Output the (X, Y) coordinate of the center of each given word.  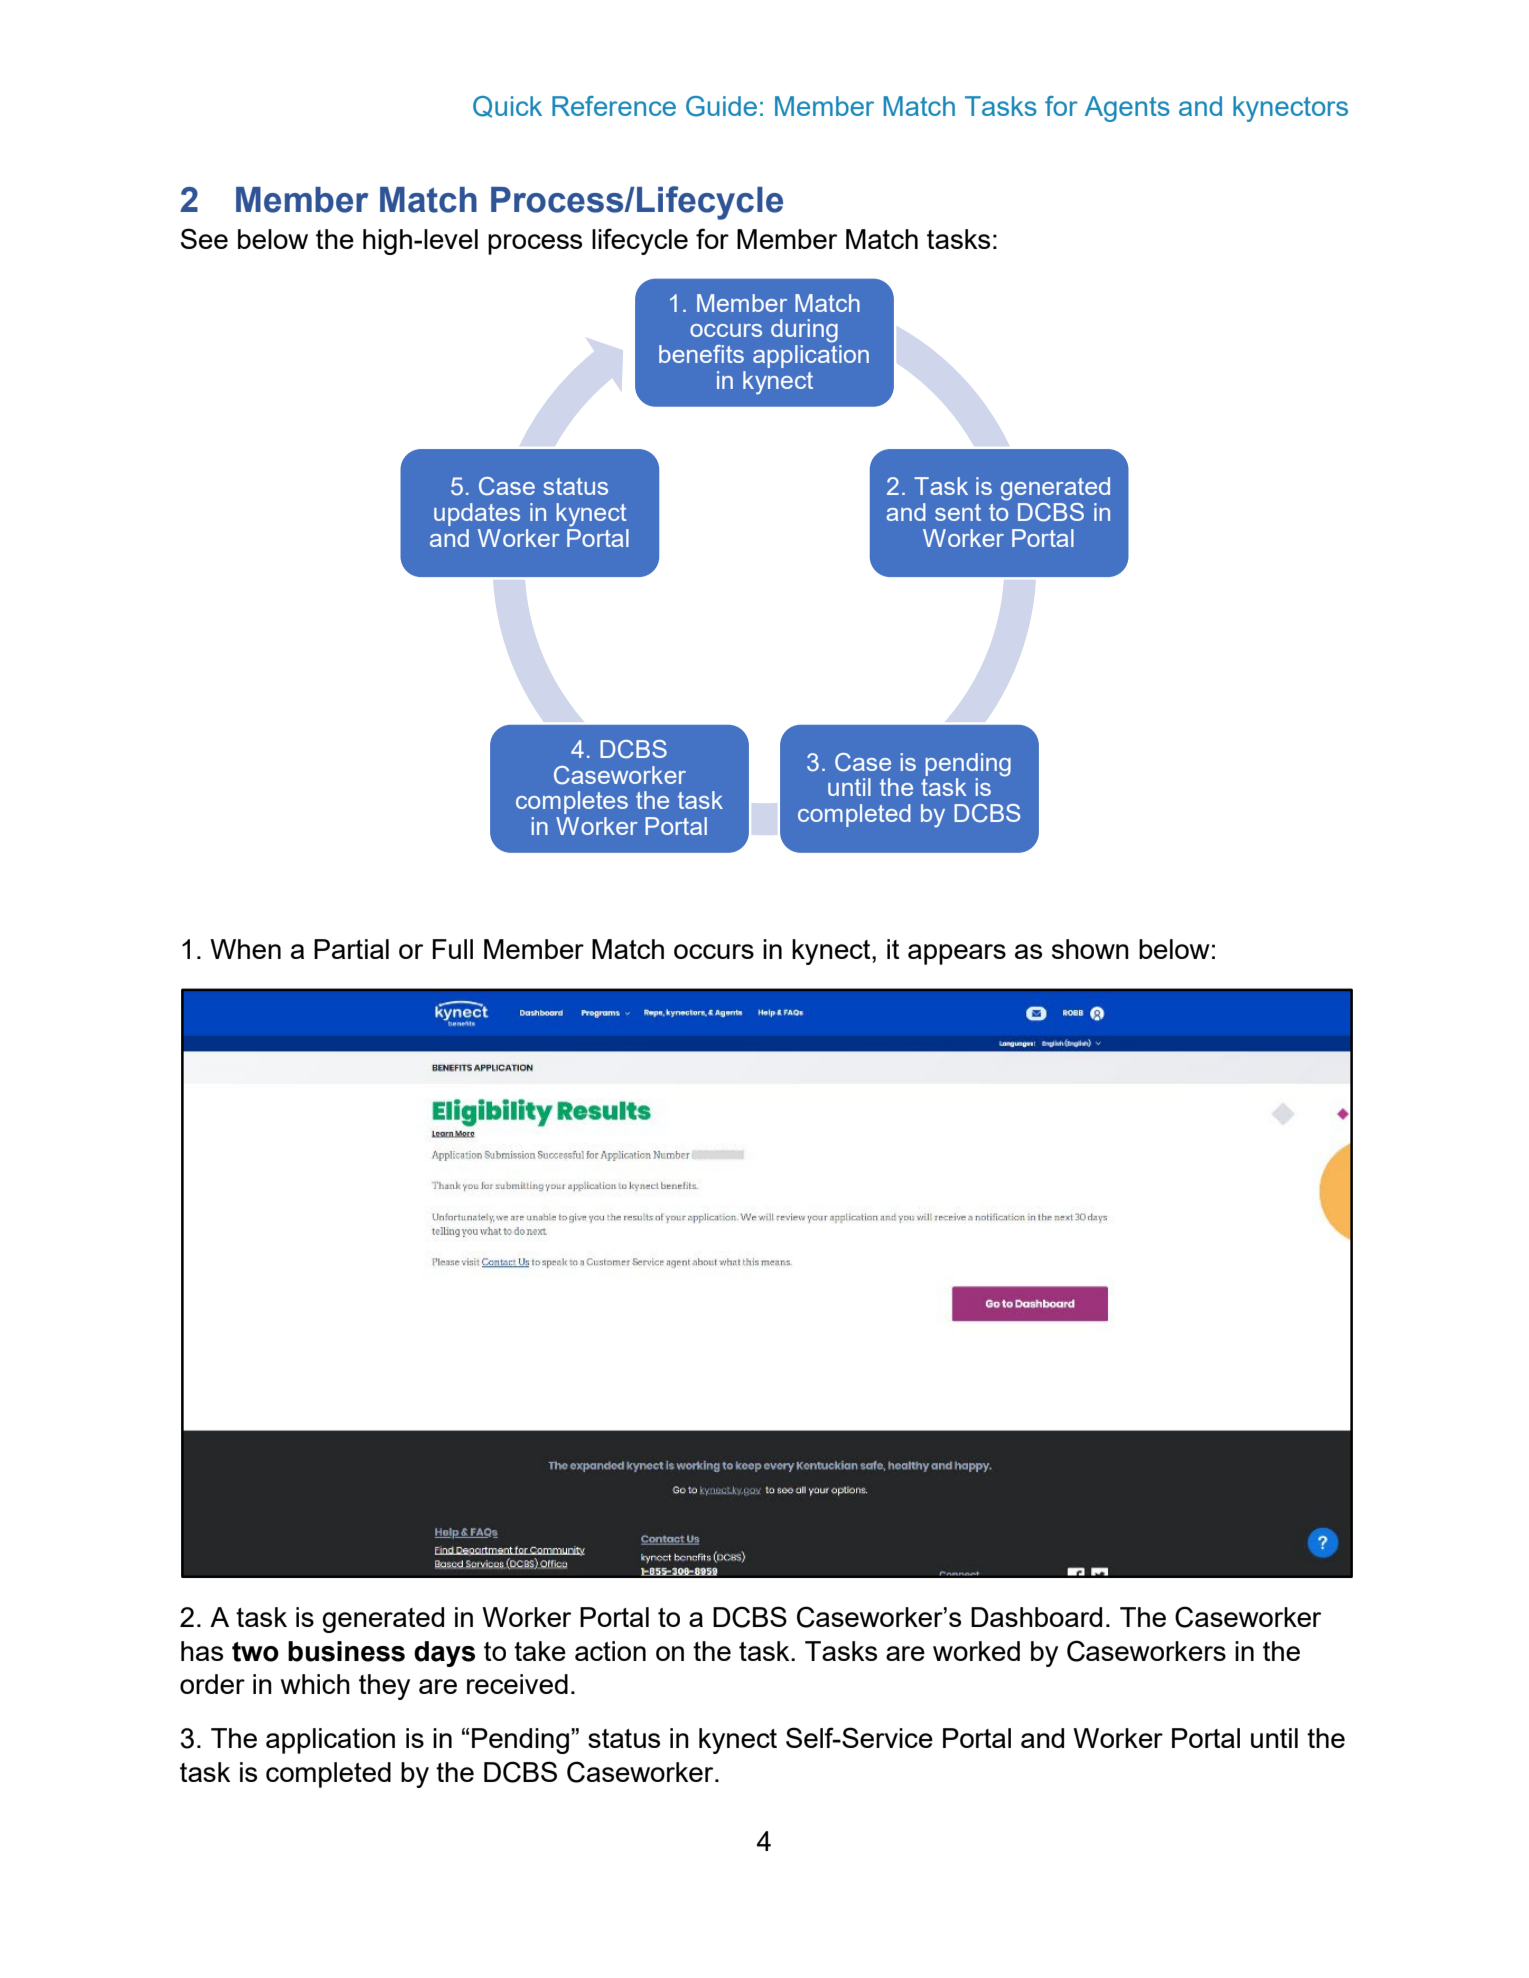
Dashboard (1036, 1617)
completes (572, 802)
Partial (351, 949)
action (610, 1651)
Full (452, 949)
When (245, 949)
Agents (1127, 109)
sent (958, 512)
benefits (701, 354)
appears (957, 954)
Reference (614, 106)
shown (1090, 949)
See (204, 238)
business (346, 1651)
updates (477, 514)
